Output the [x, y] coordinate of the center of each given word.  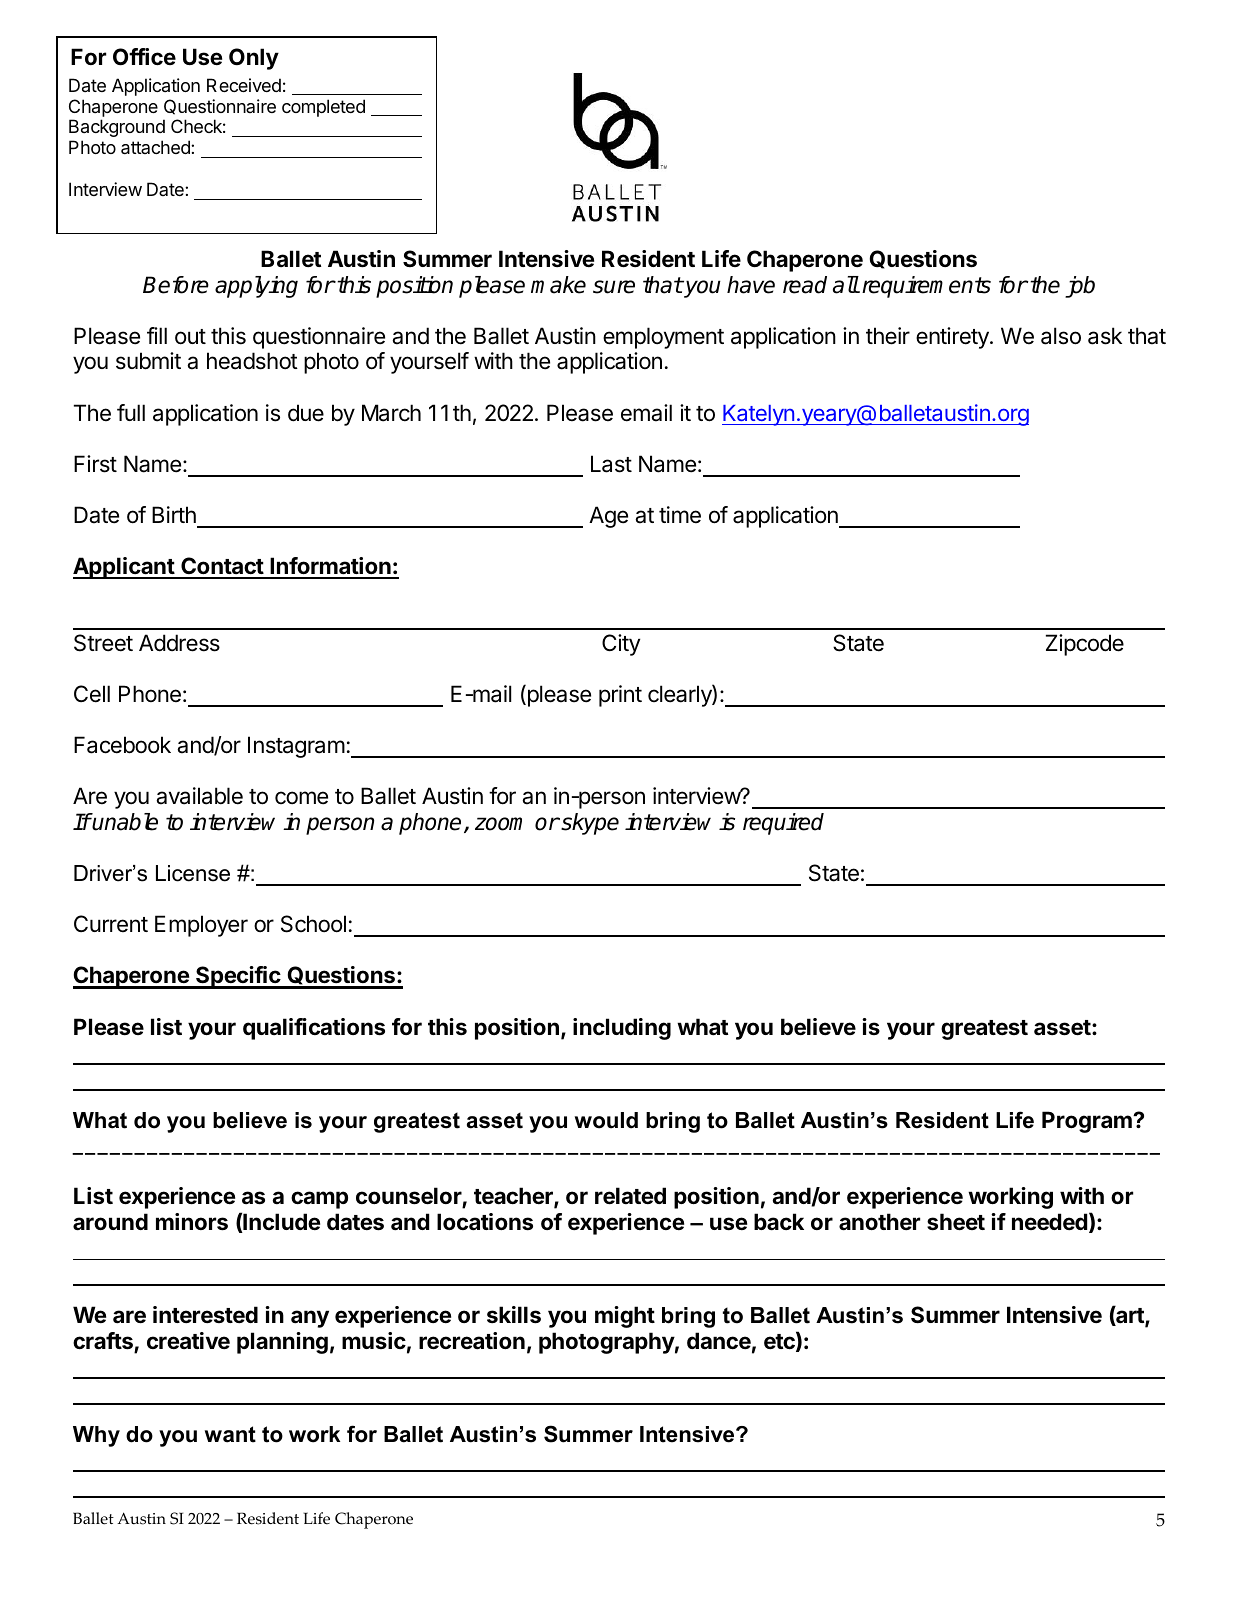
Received [244, 85]
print [620, 696]
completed [323, 108]
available [199, 796]
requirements [926, 287]
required [783, 824]
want [230, 1434]
